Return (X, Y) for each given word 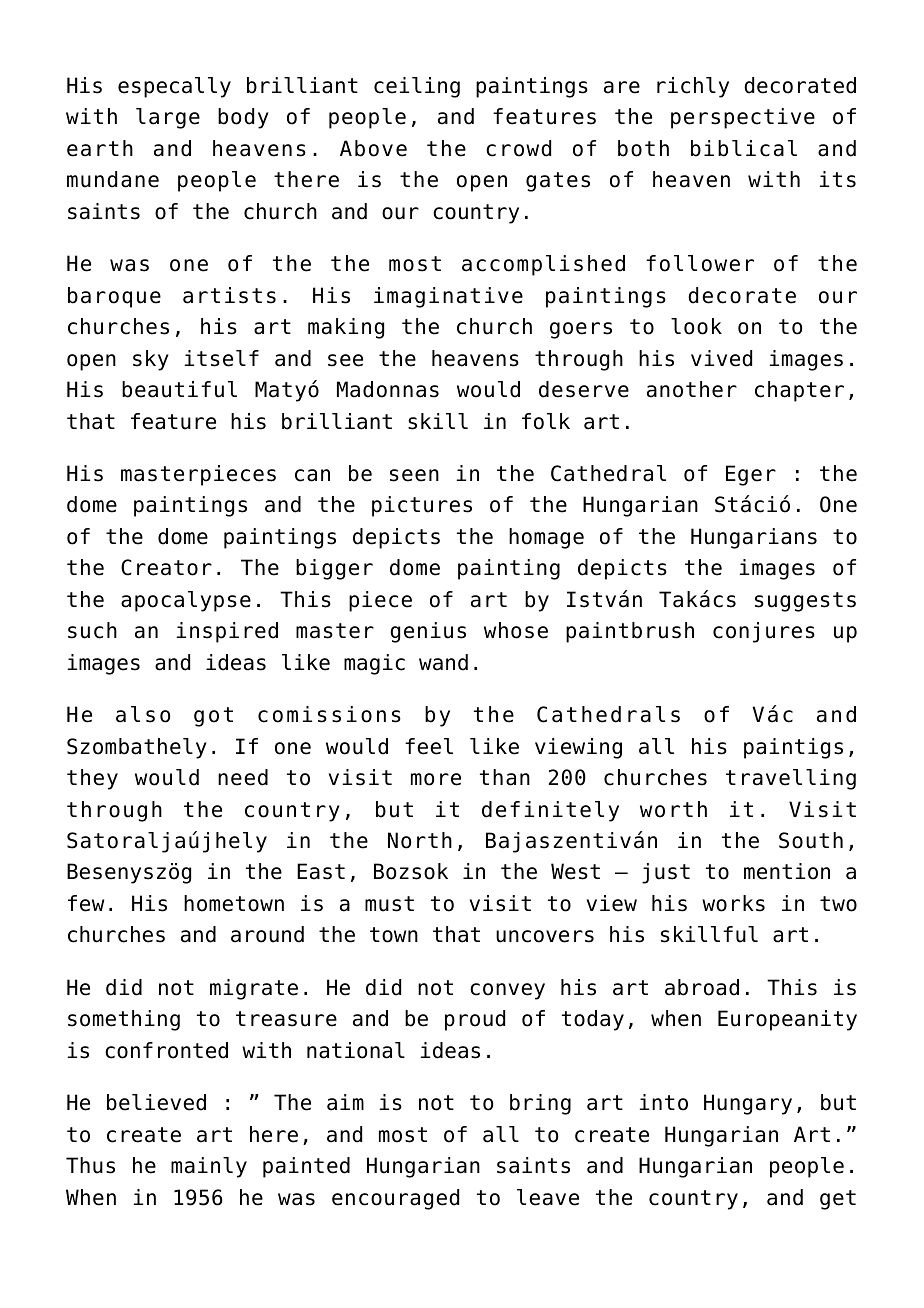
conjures (764, 632)
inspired (227, 632)
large (168, 118)
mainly (209, 1167)
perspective (743, 118)
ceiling (417, 87)
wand (443, 662)
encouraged (395, 1199)
